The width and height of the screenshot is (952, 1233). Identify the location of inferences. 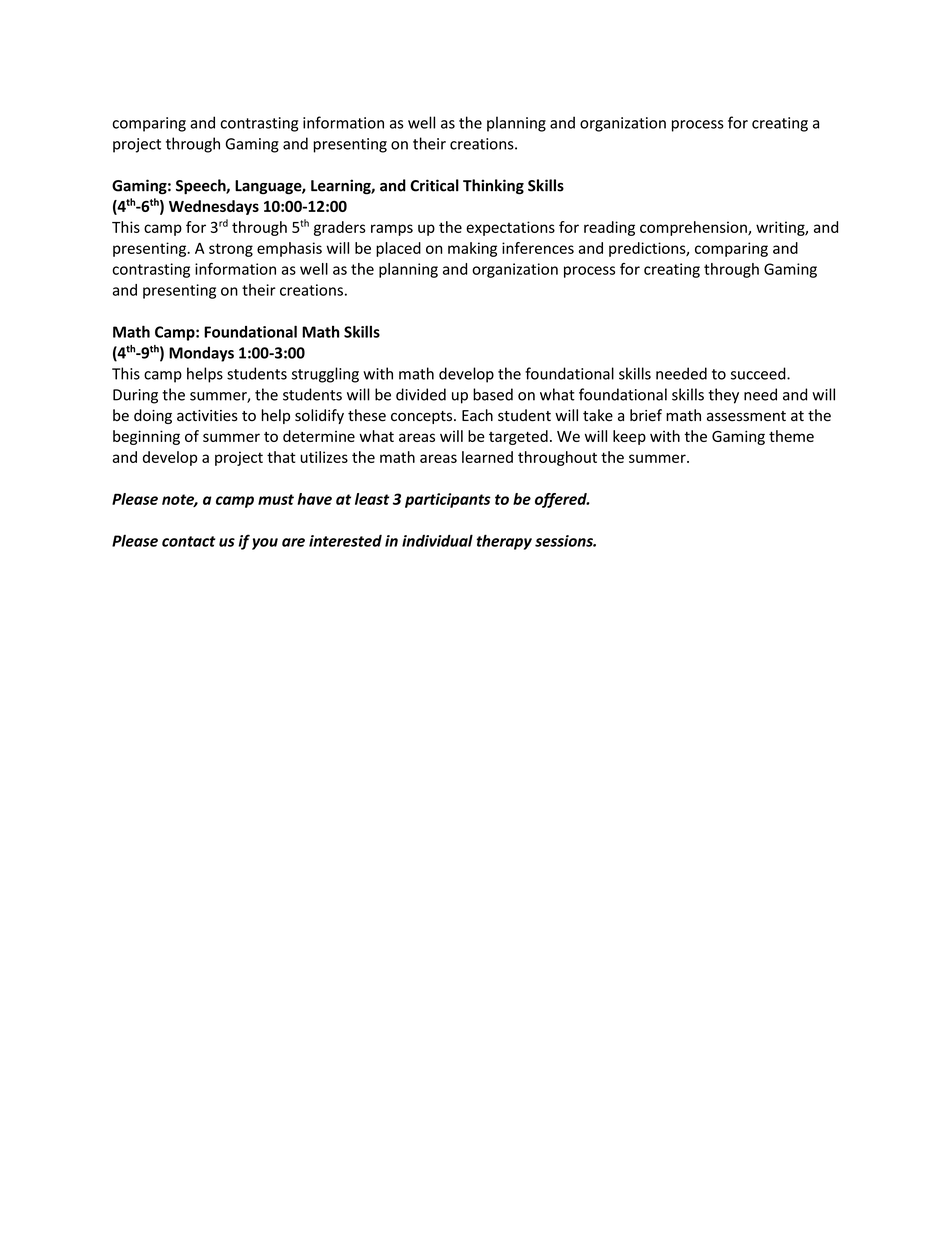
(538, 248).
